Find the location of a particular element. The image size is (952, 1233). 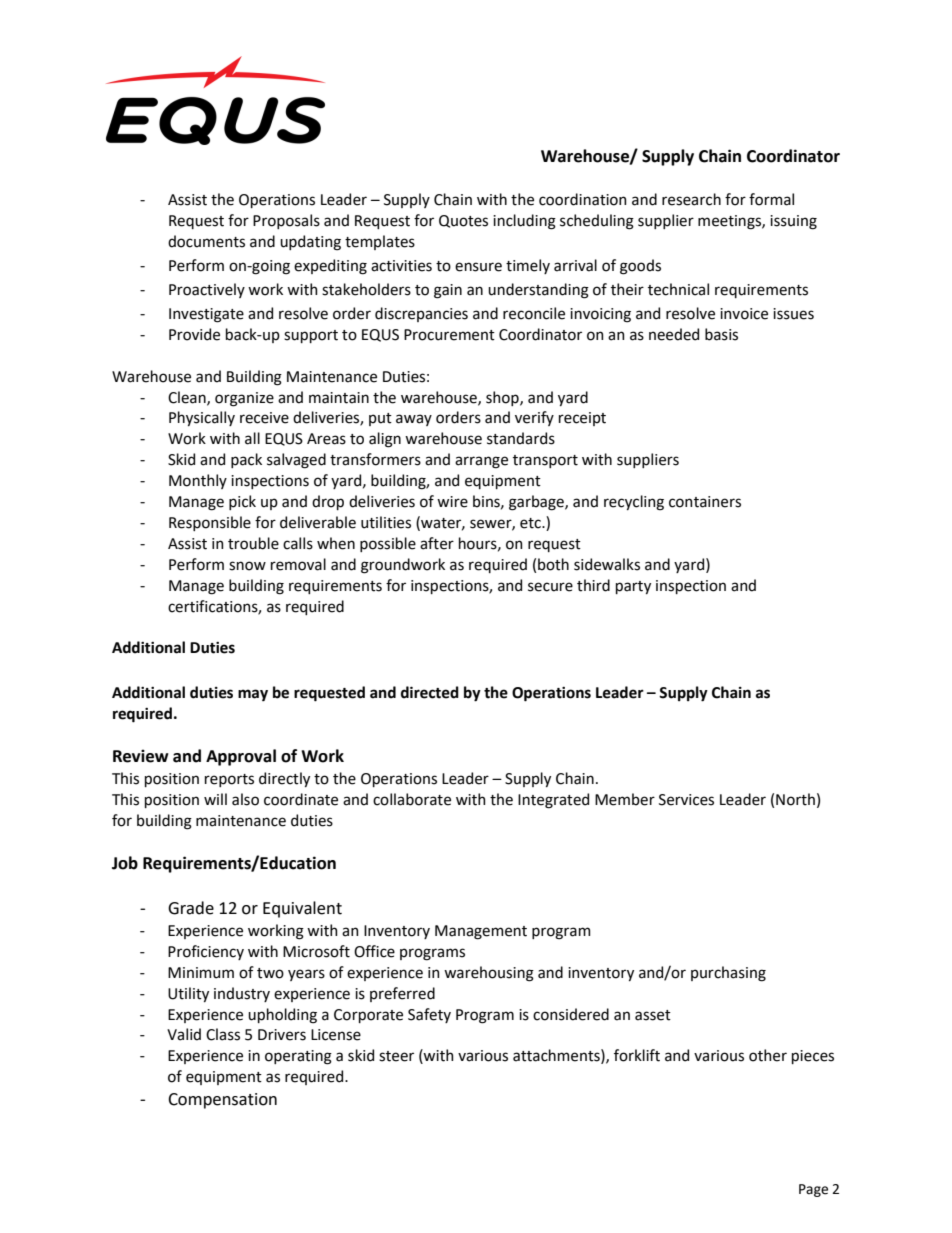

Grade is located at coordinates (191, 908).
